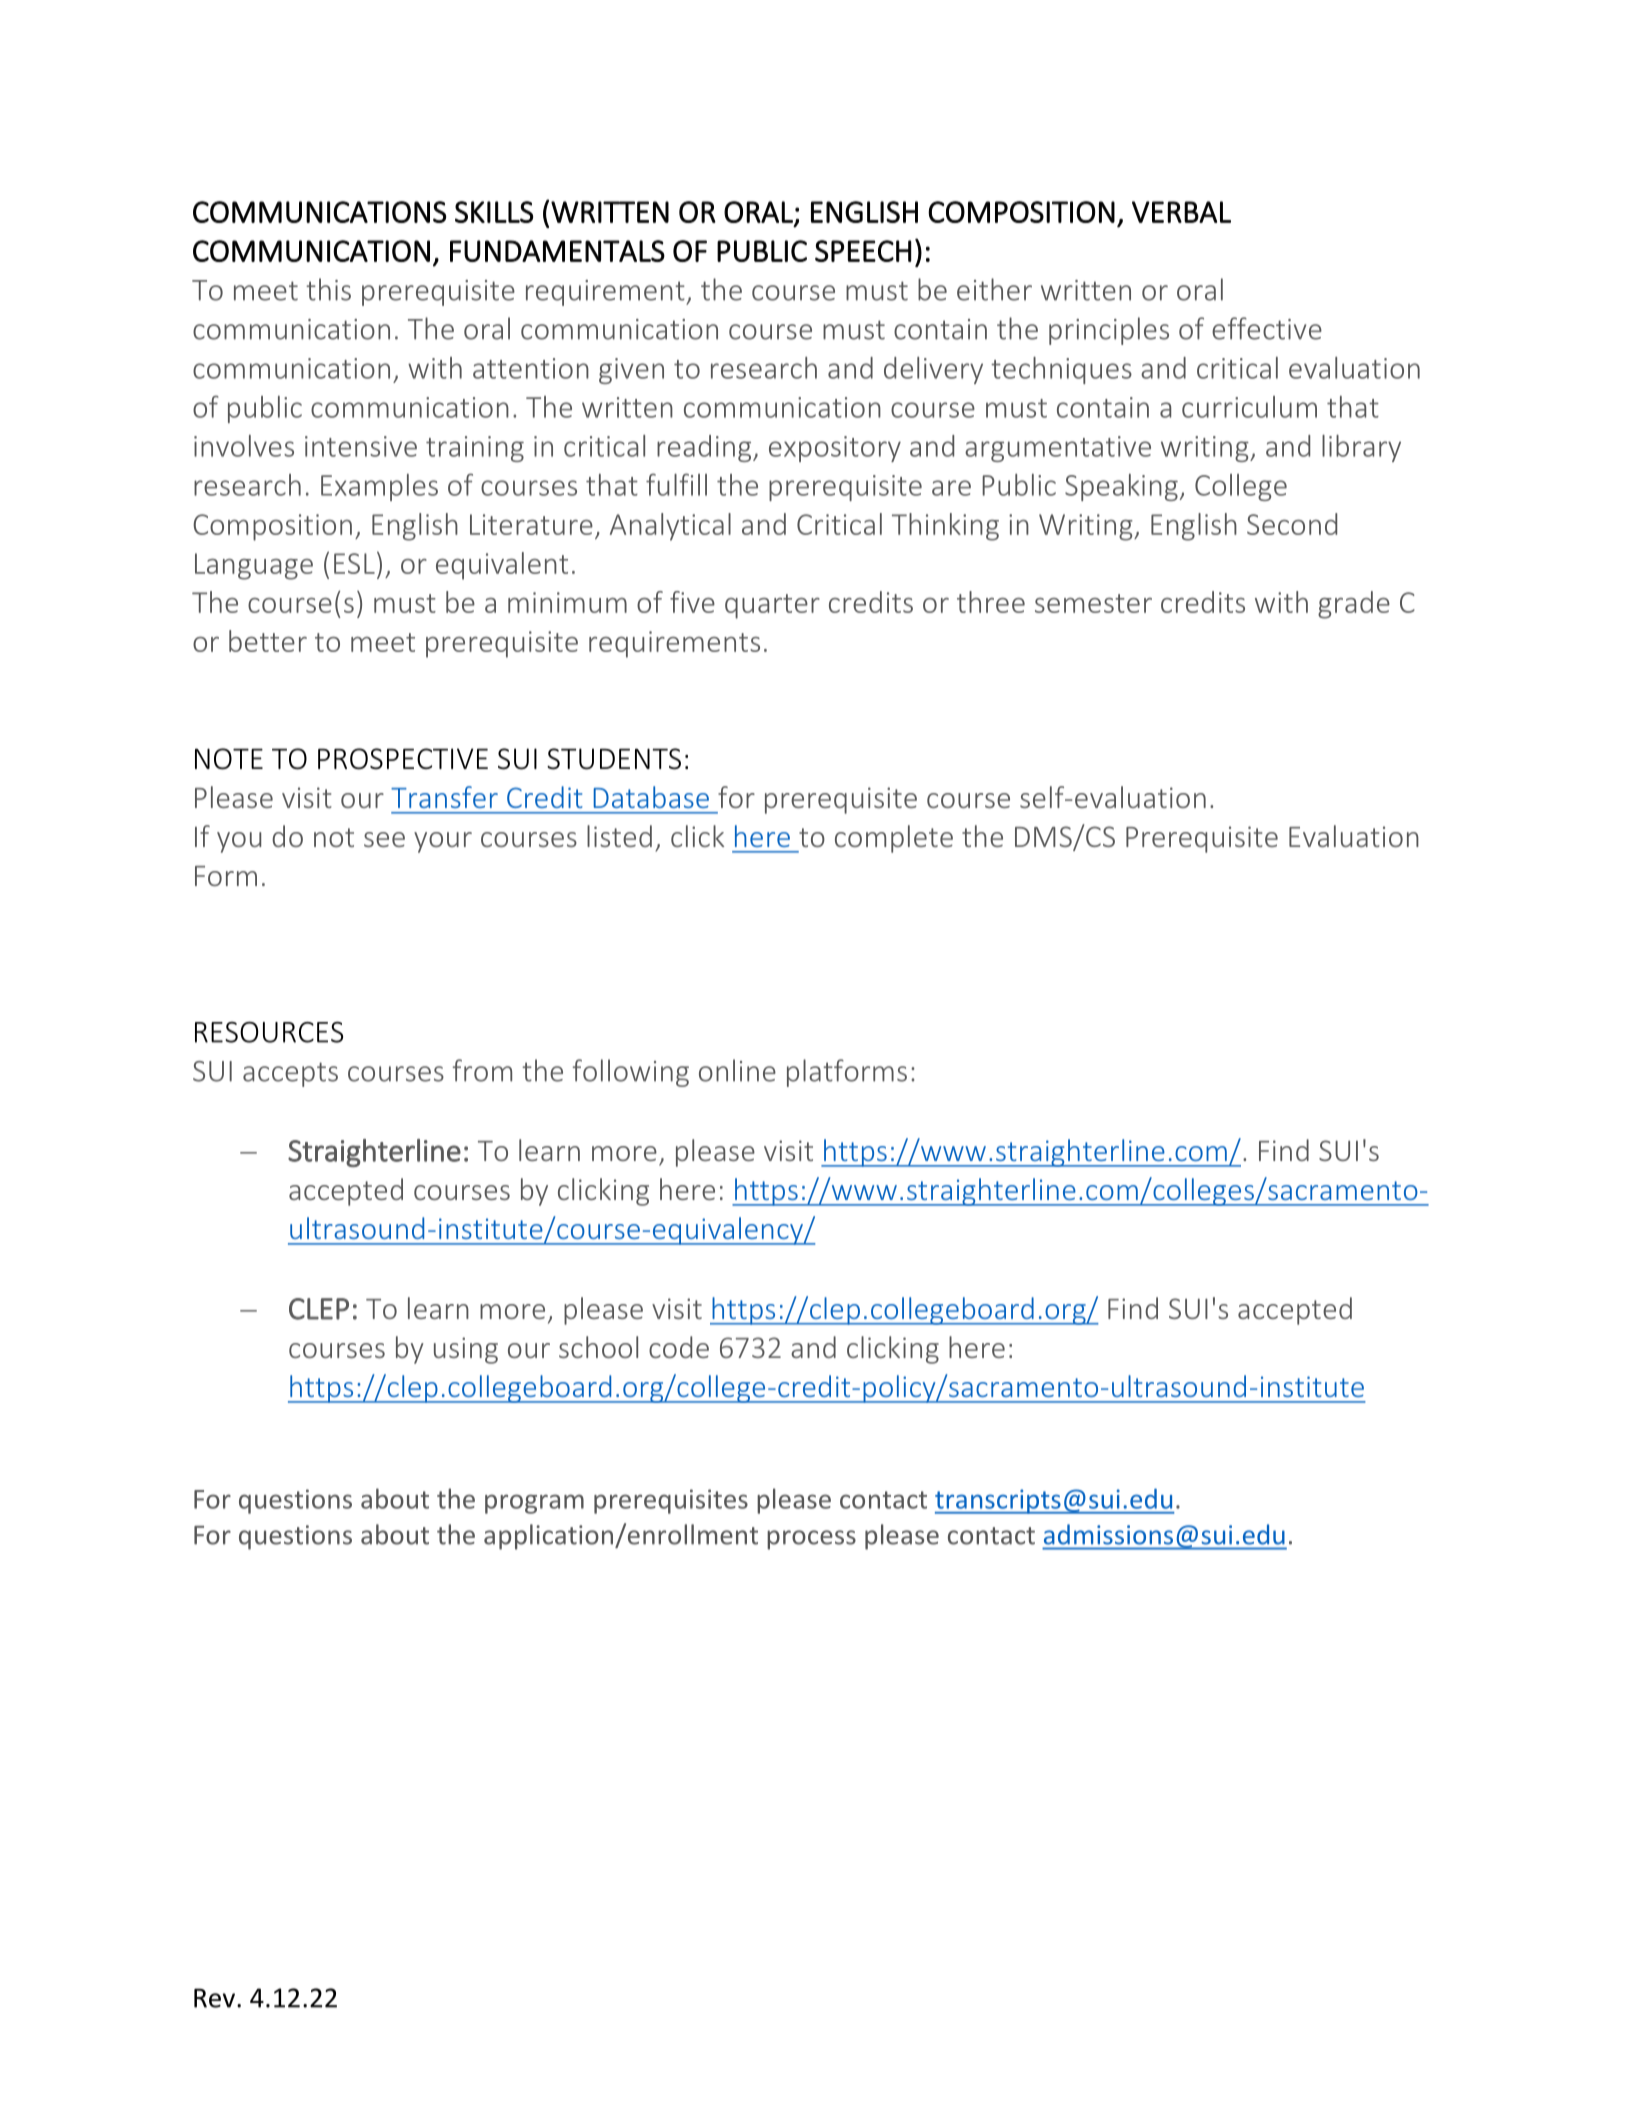  Describe the element at coordinates (1354, 605) in the image. I see `grade` at that location.
